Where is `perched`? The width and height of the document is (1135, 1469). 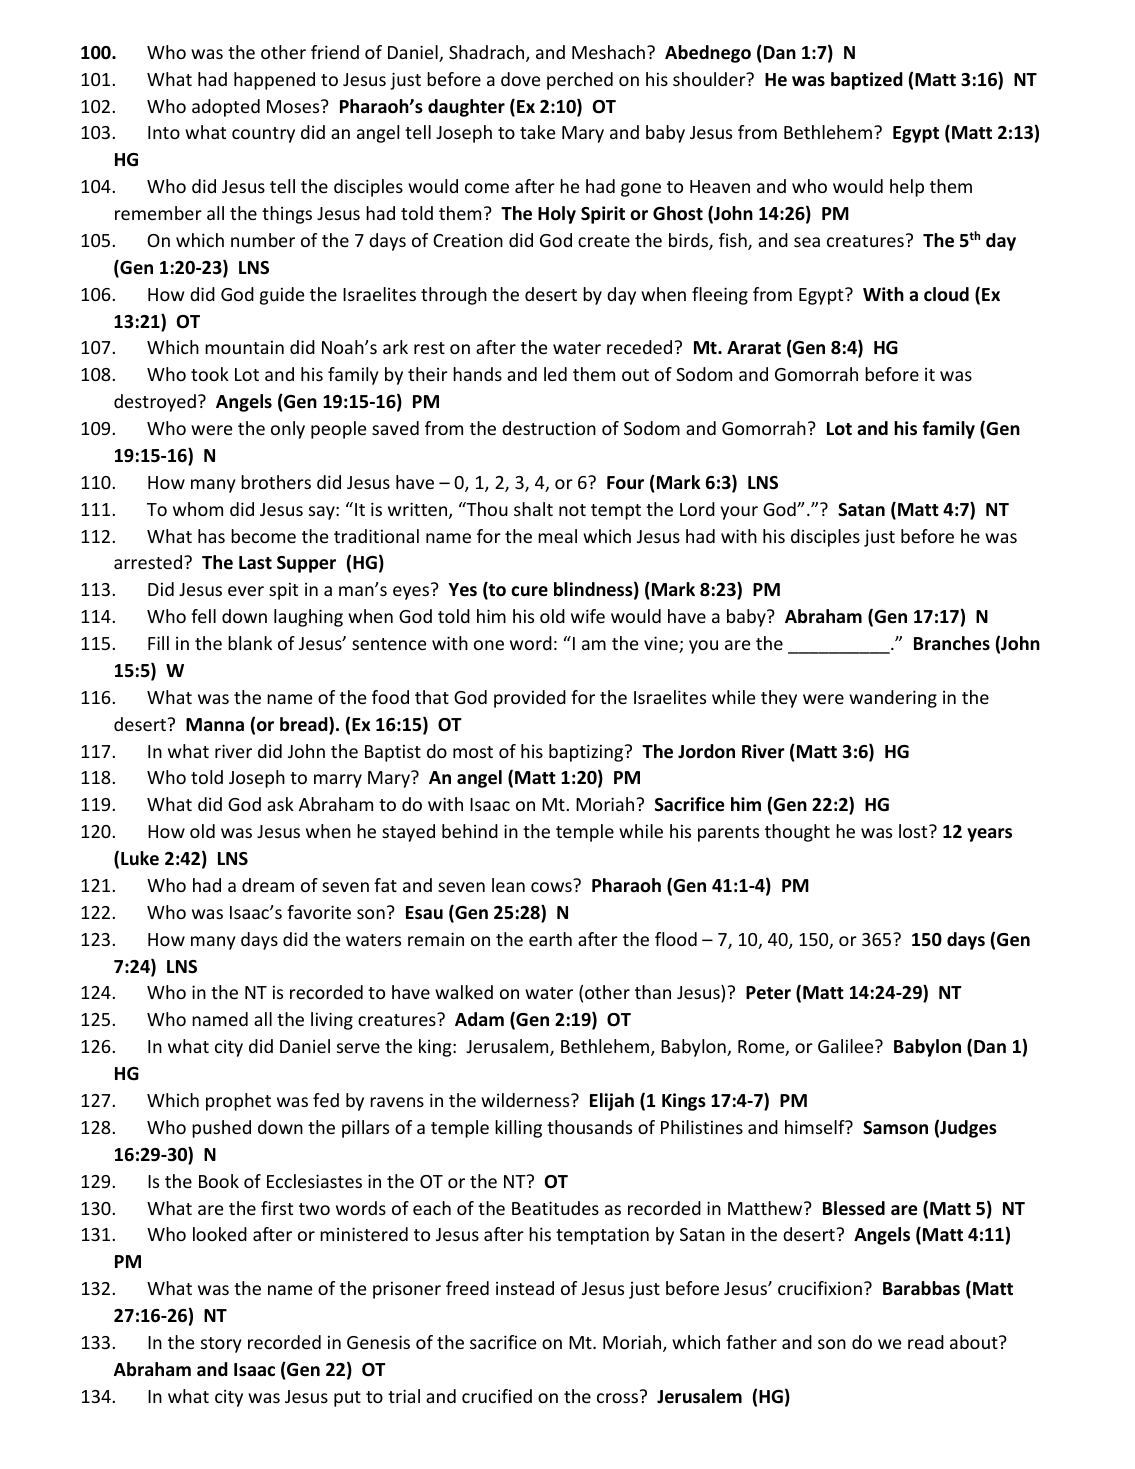 perched is located at coordinates (580, 81).
